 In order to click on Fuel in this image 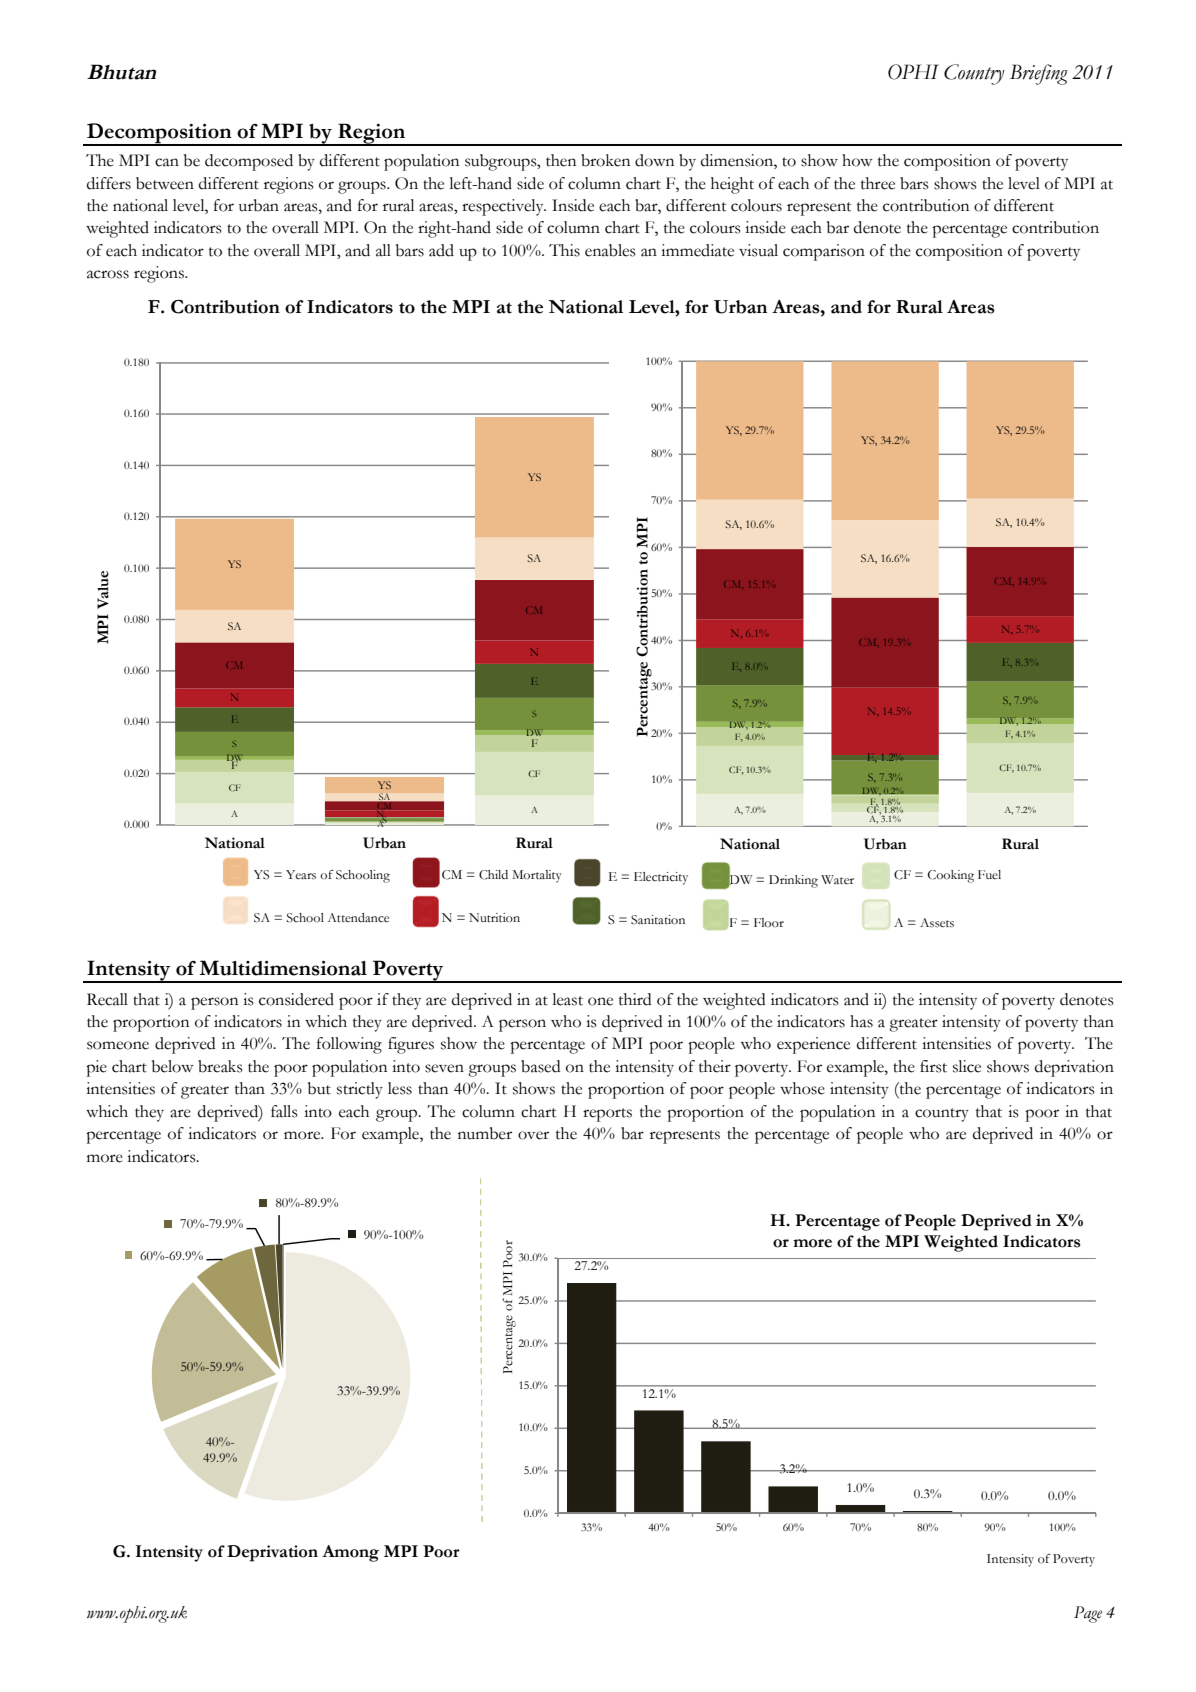, I will do `click(989, 874)`.
